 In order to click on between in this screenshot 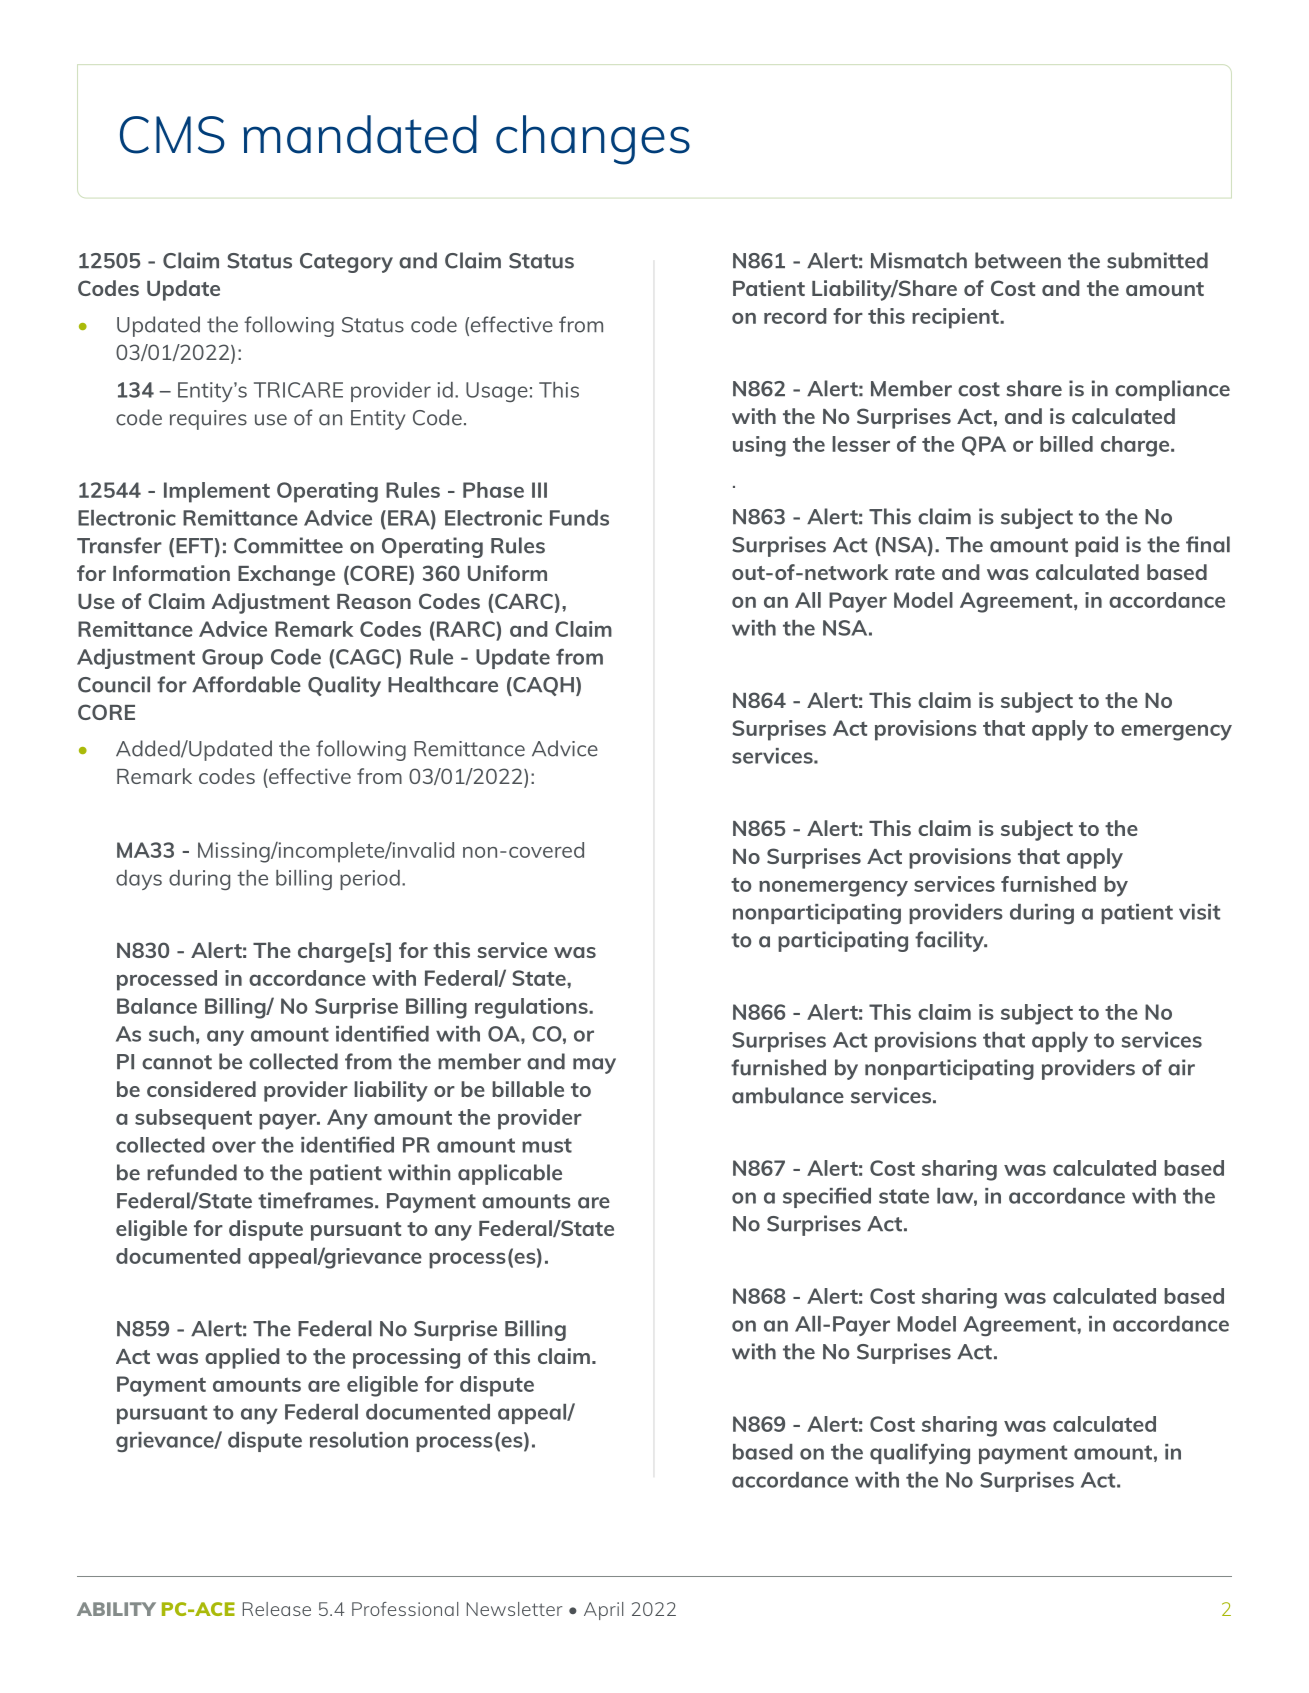, I will do `click(1018, 260)`.
